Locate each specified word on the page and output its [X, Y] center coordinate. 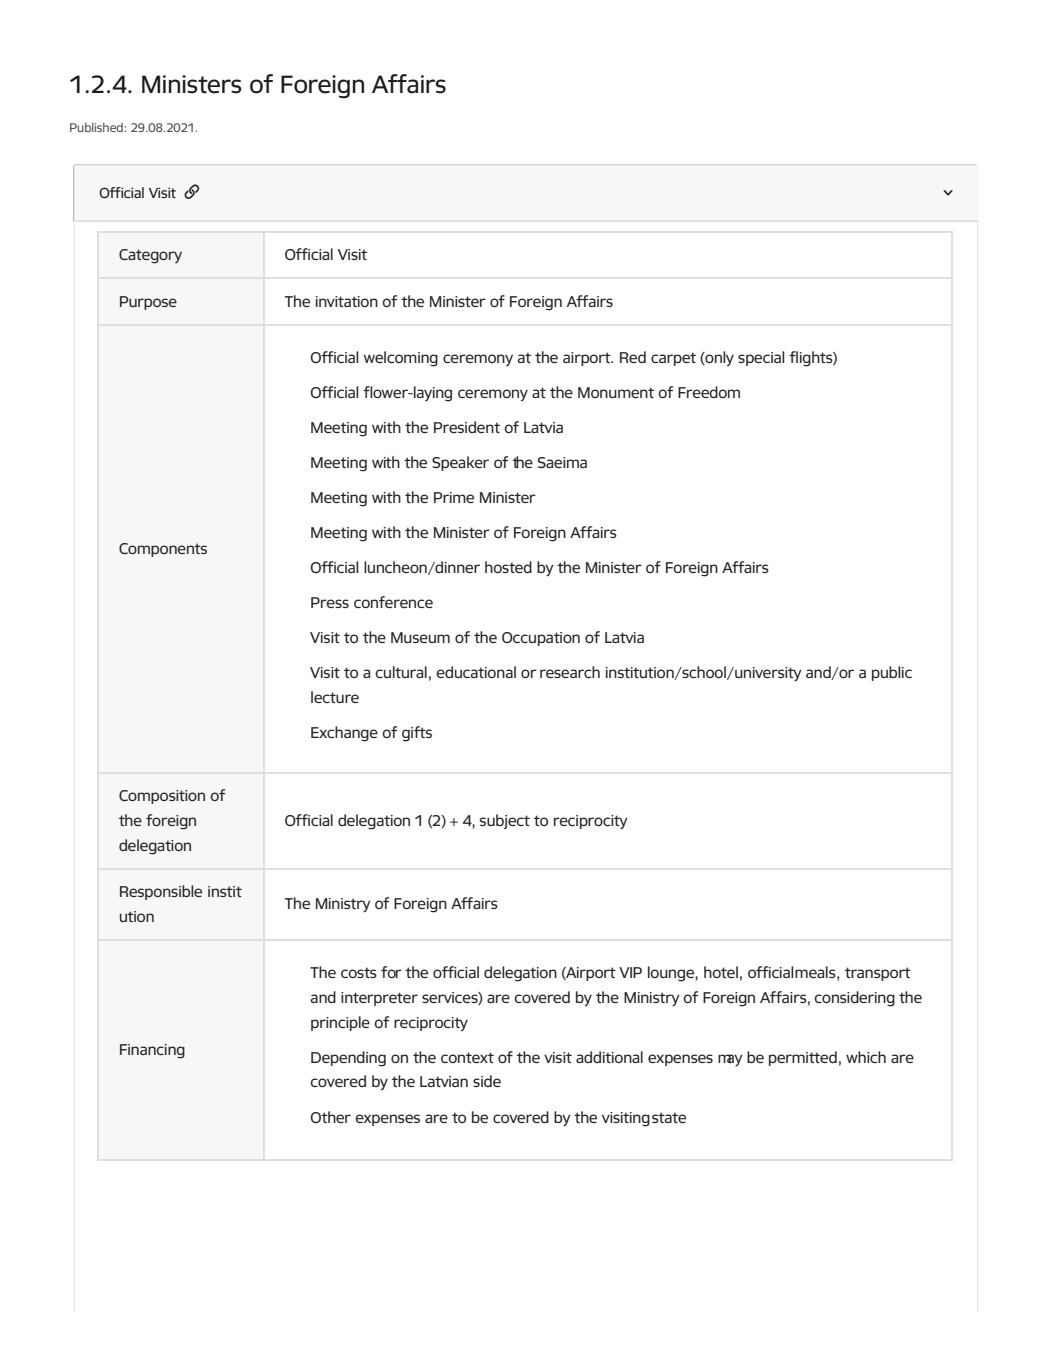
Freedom [709, 392]
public [892, 673]
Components [163, 550]
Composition [162, 797]
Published [96, 127]
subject [505, 821]
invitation [347, 301]
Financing [152, 1051]
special [761, 358]
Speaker [460, 463]
